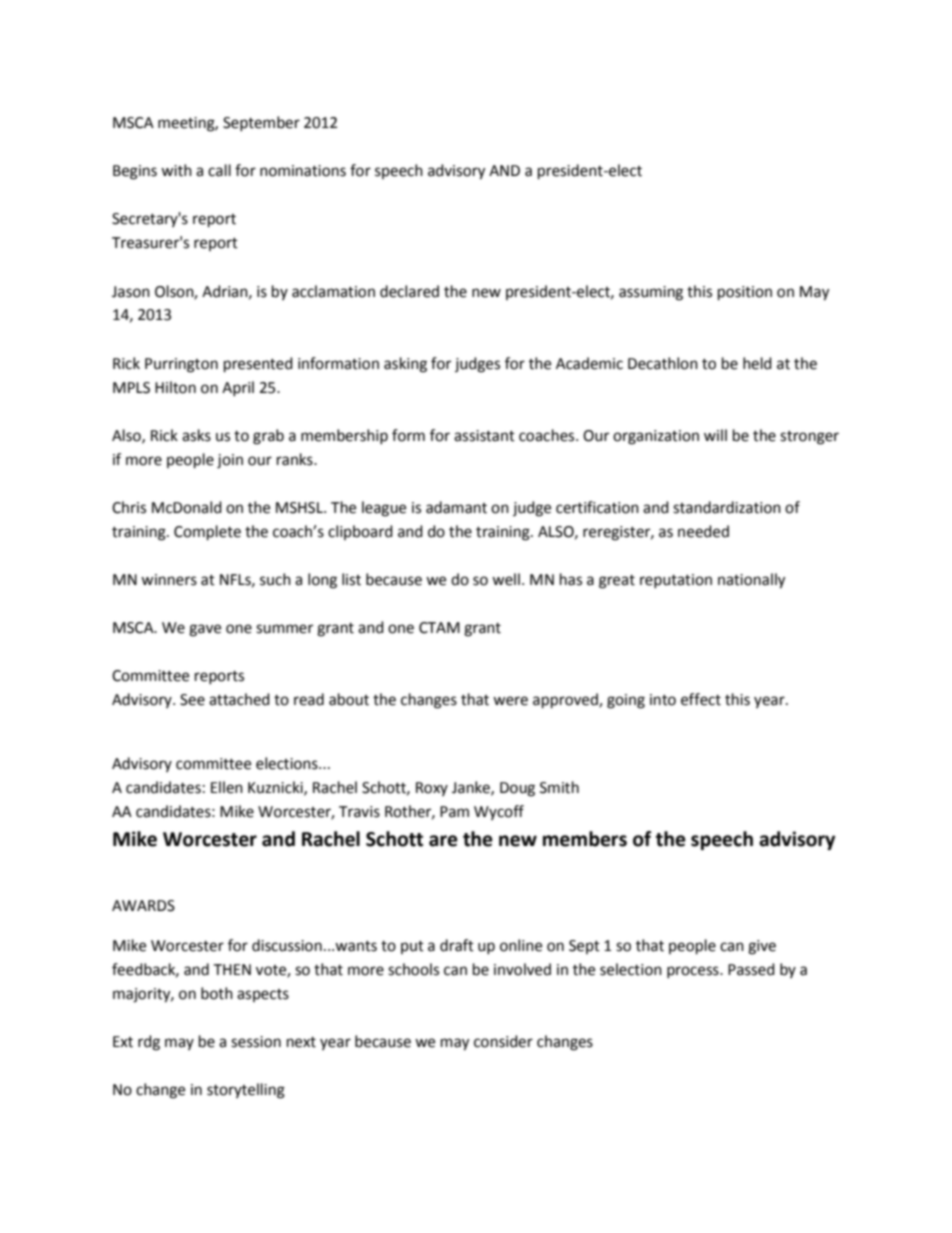 The height and width of the screenshot is (1233, 952). I want to click on well, so click(506, 579).
